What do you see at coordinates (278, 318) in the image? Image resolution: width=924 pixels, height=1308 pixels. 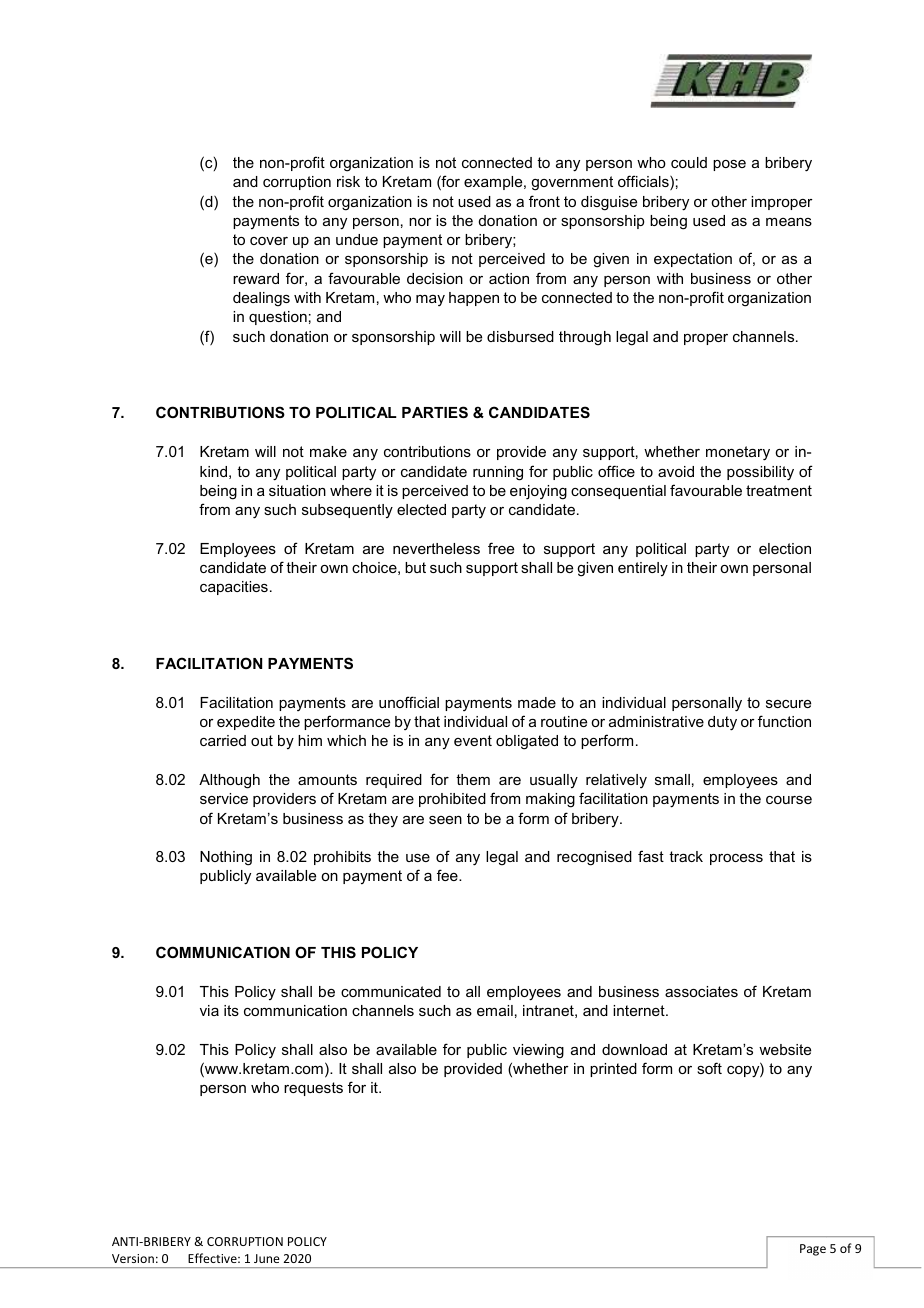 I see `question` at bounding box center [278, 318].
